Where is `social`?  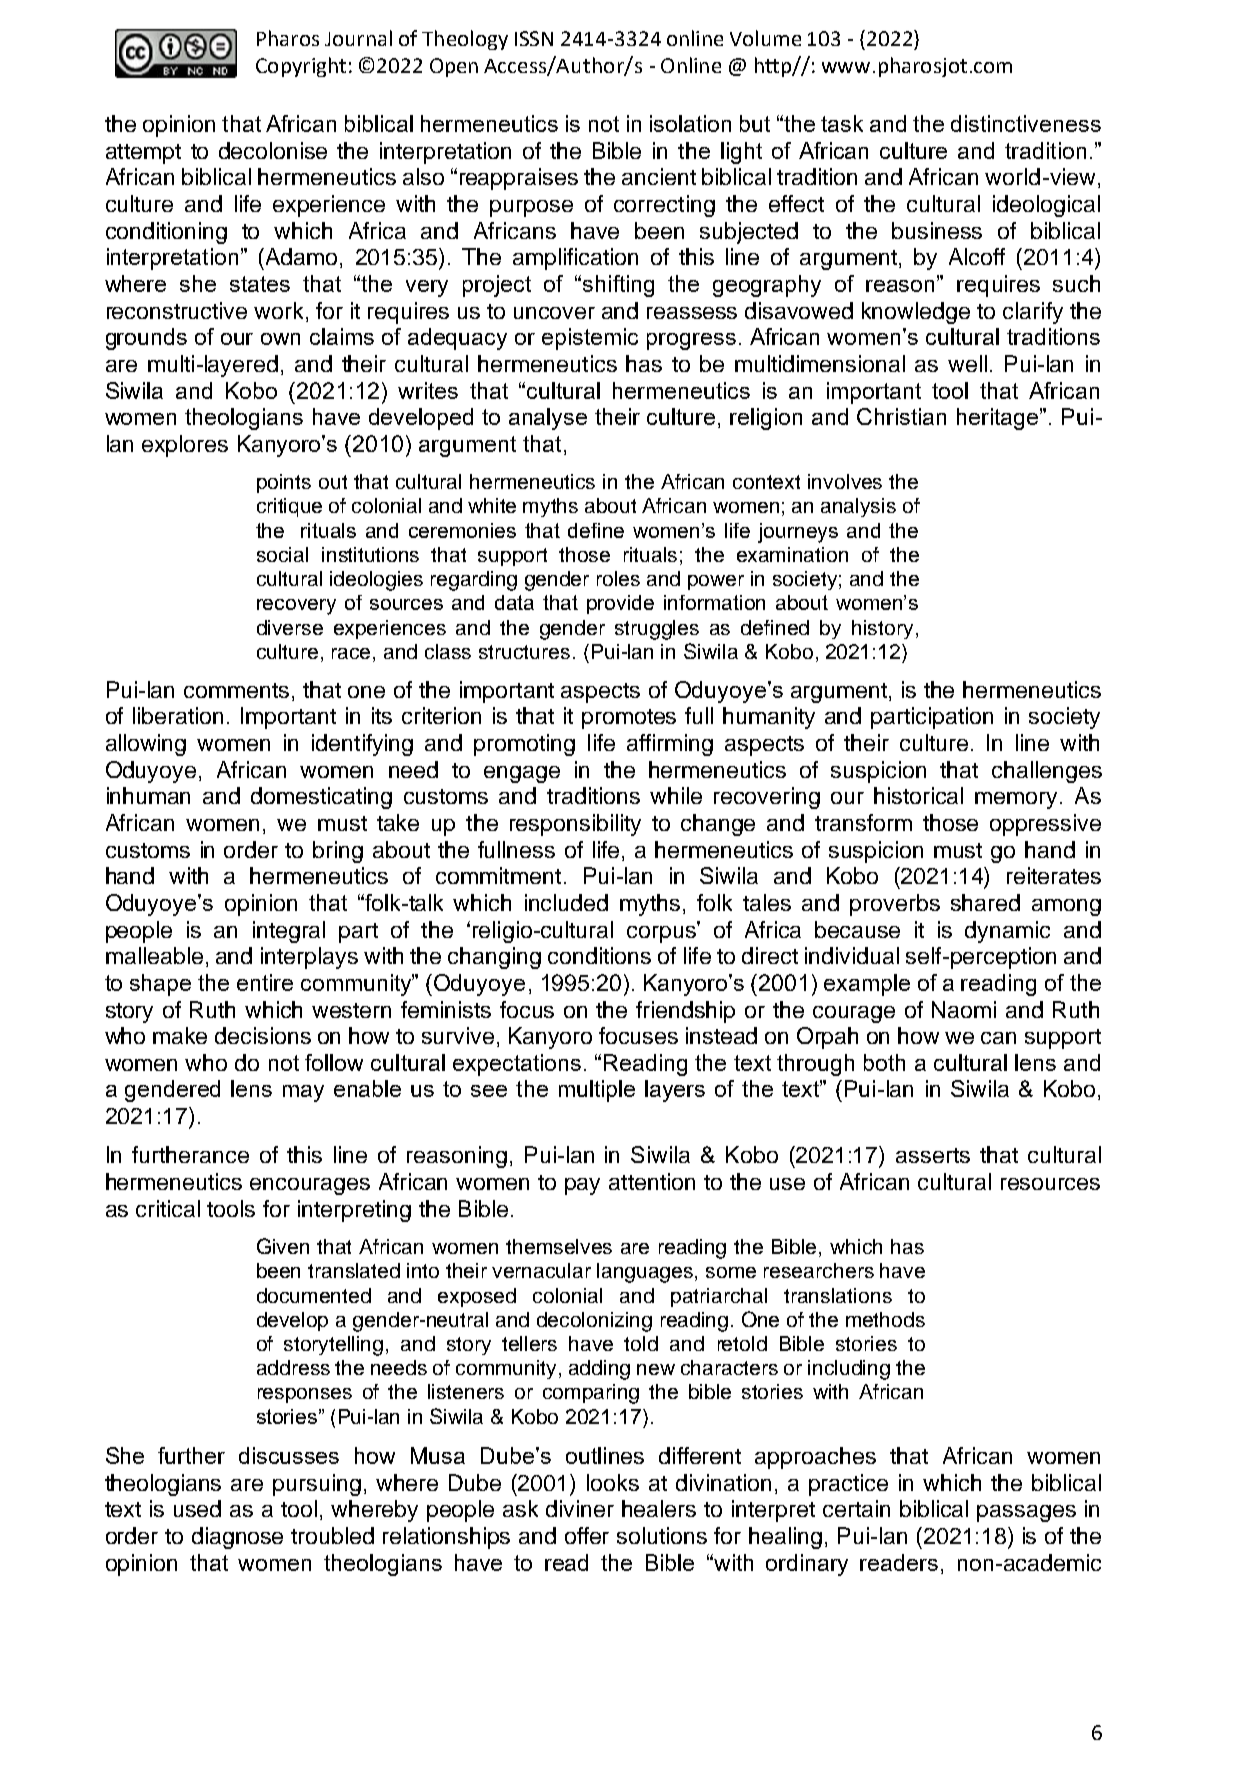
social is located at coordinates (282, 554).
